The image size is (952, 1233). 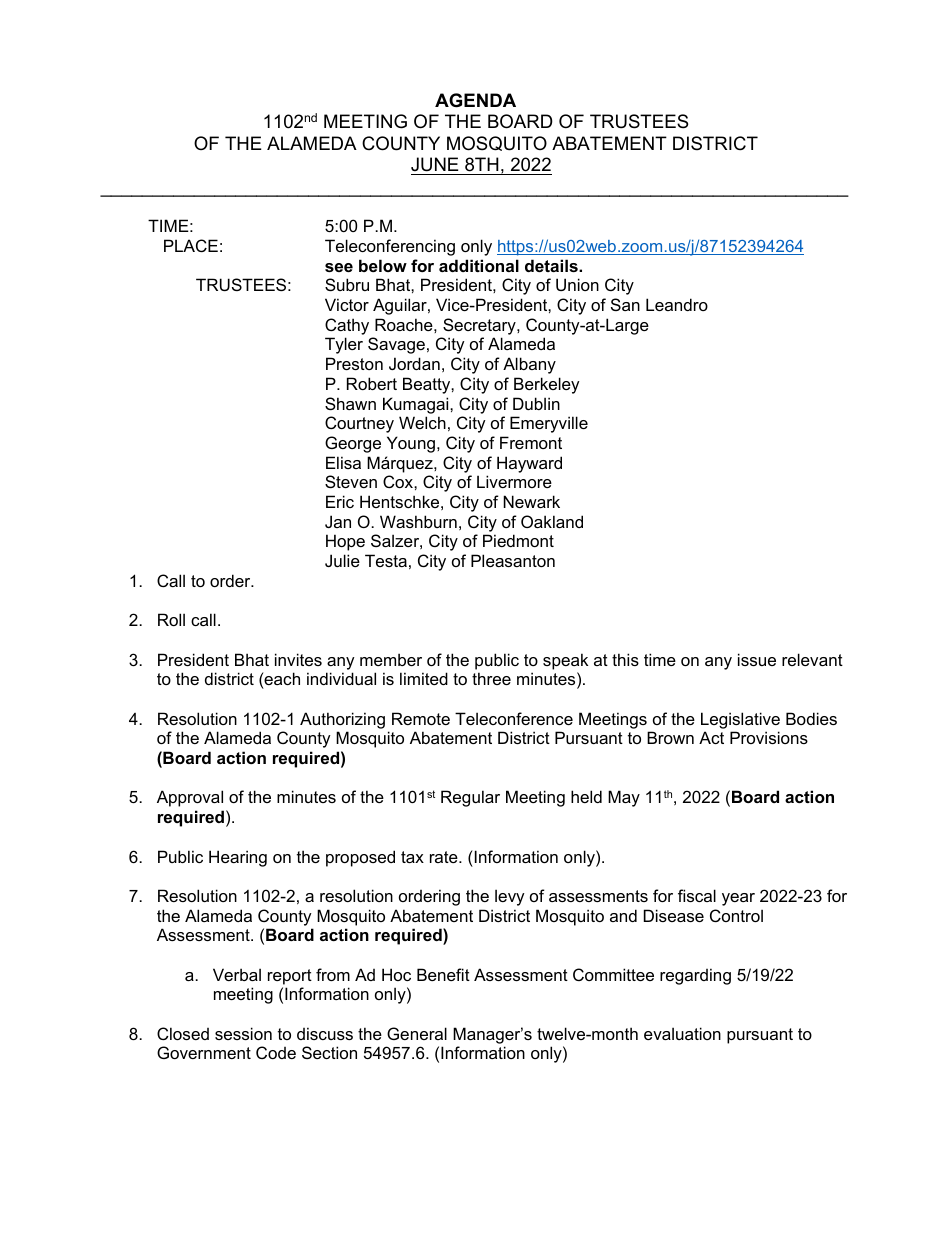 I want to click on session, so click(x=243, y=1033).
